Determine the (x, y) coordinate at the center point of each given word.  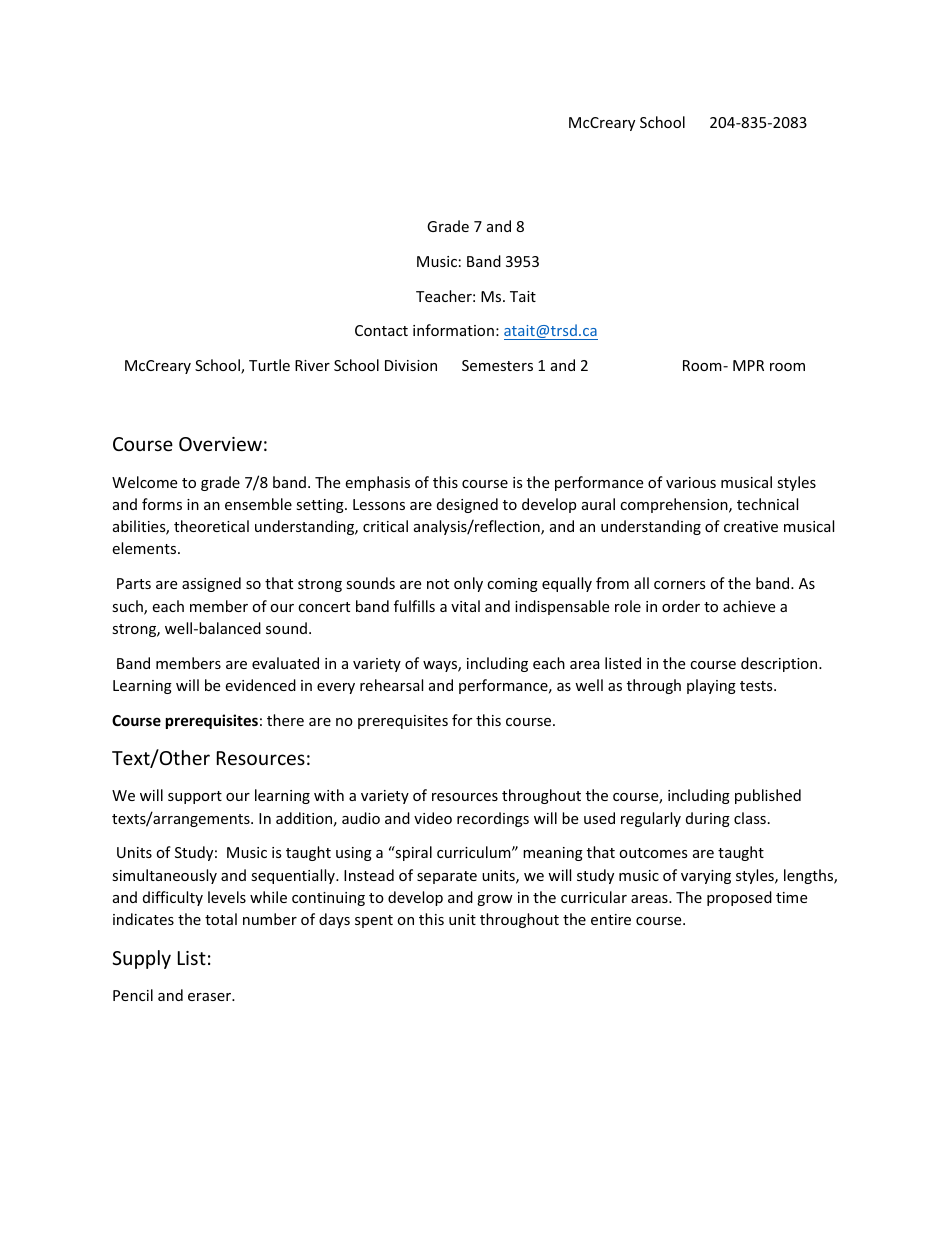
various (691, 482)
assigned (211, 584)
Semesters (497, 365)
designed (467, 505)
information (453, 330)
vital (465, 606)
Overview (220, 444)
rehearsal (391, 685)
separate (447, 877)
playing (711, 686)
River (312, 365)
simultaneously (164, 876)
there (285, 720)
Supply (141, 959)
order (681, 606)
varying (706, 877)
